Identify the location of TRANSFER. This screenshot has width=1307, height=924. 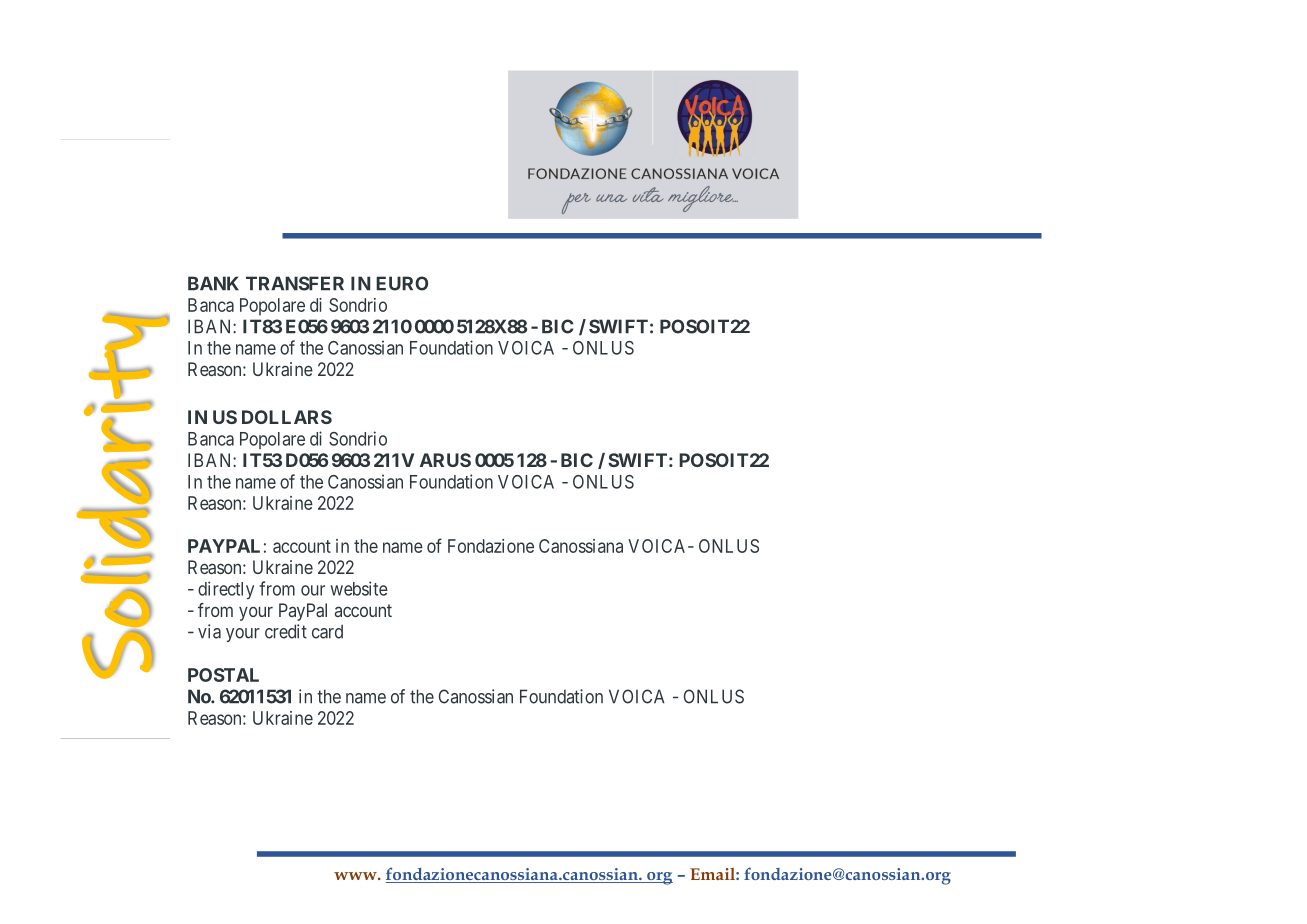
(295, 283).
